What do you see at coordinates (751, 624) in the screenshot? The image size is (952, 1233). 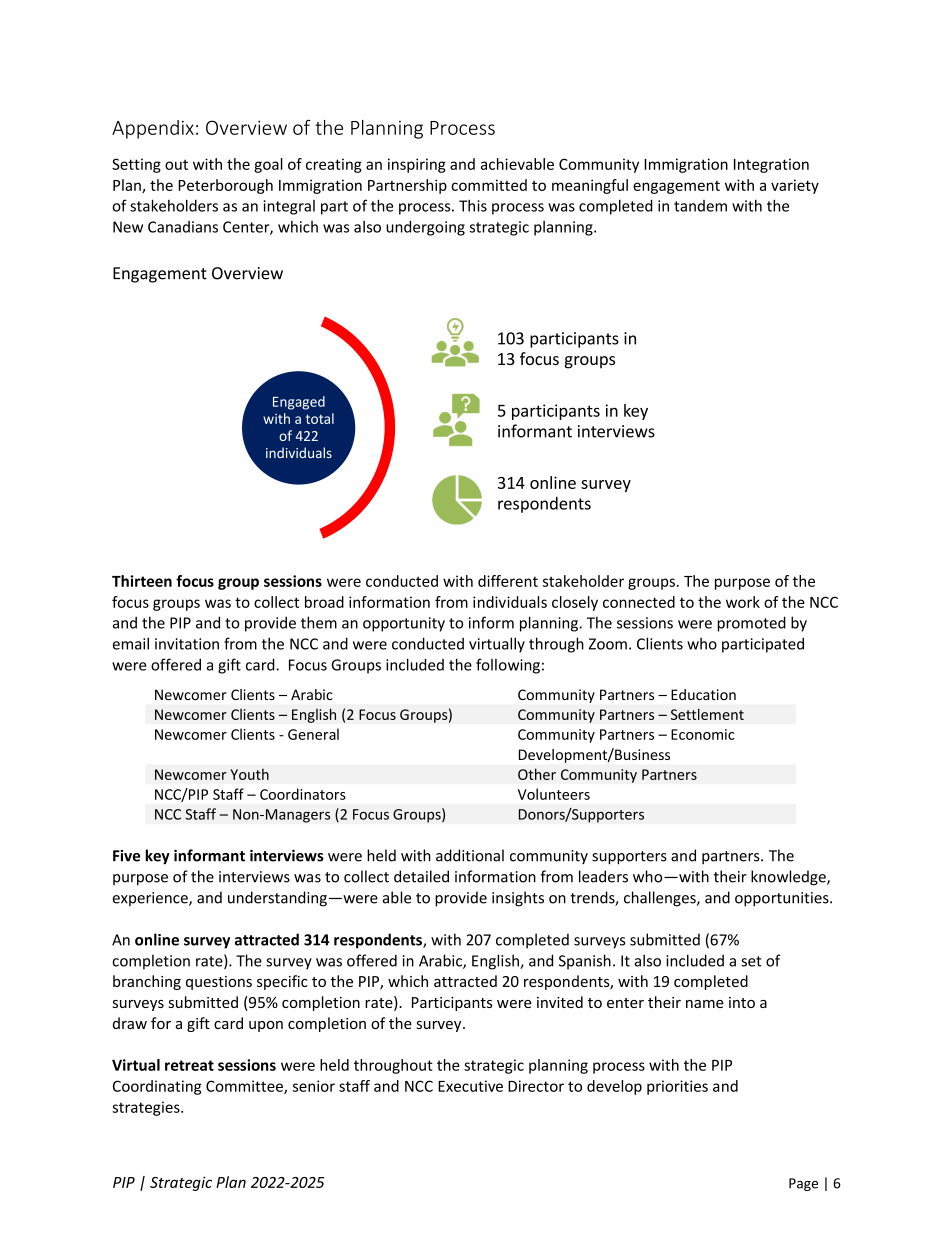 I see `promoted` at bounding box center [751, 624].
